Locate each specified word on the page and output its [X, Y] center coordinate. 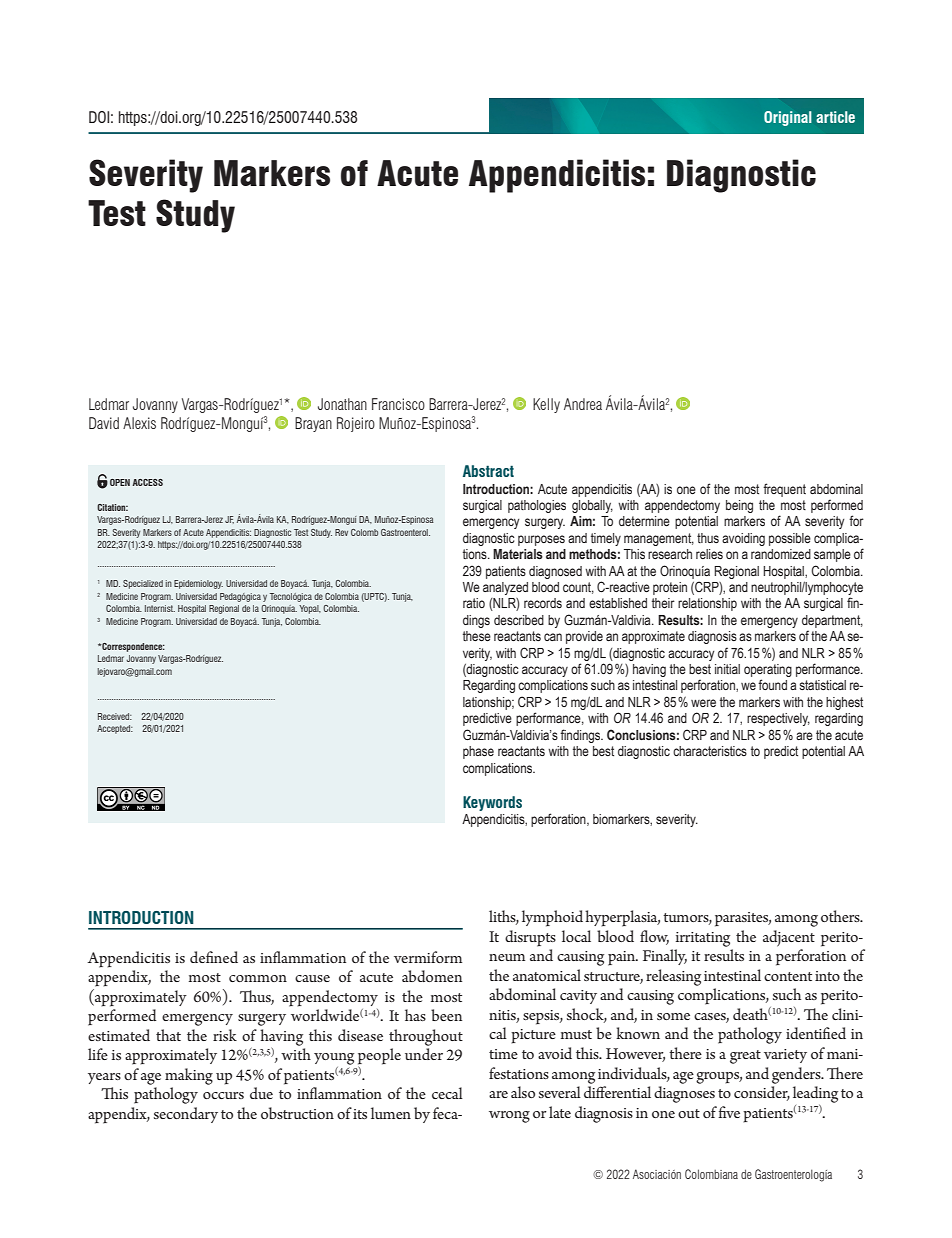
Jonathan [342, 404]
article [835, 117]
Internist [160, 608]
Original [787, 118]
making [189, 1076]
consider [762, 1093]
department [832, 621]
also [523, 1092]
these [477, 636]
